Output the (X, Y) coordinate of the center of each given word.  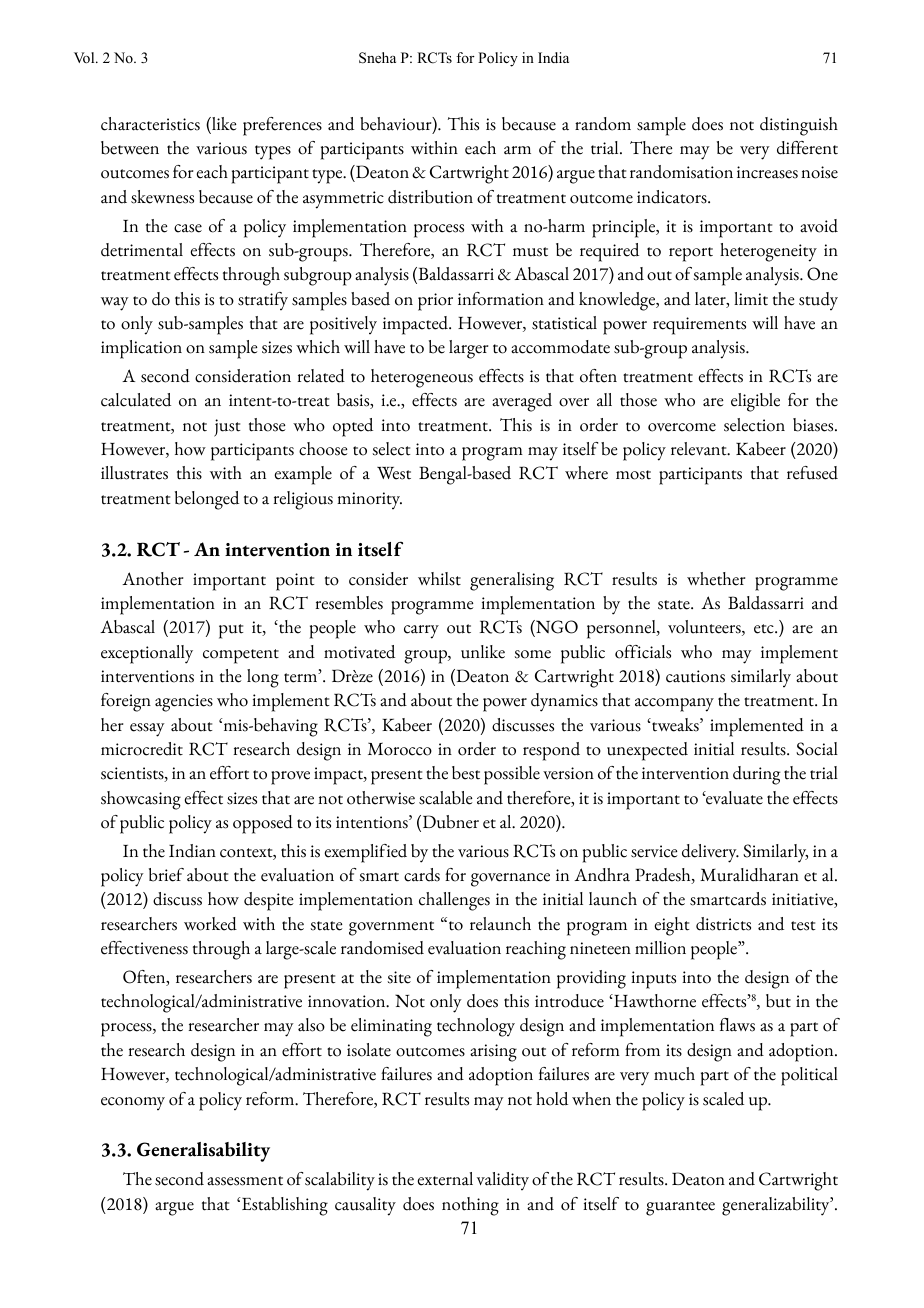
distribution (430, 197)
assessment (245, 1181)
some (533, 654)
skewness (162, 197)
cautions (695, 676)
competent (241, 656)
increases (767, 172)
